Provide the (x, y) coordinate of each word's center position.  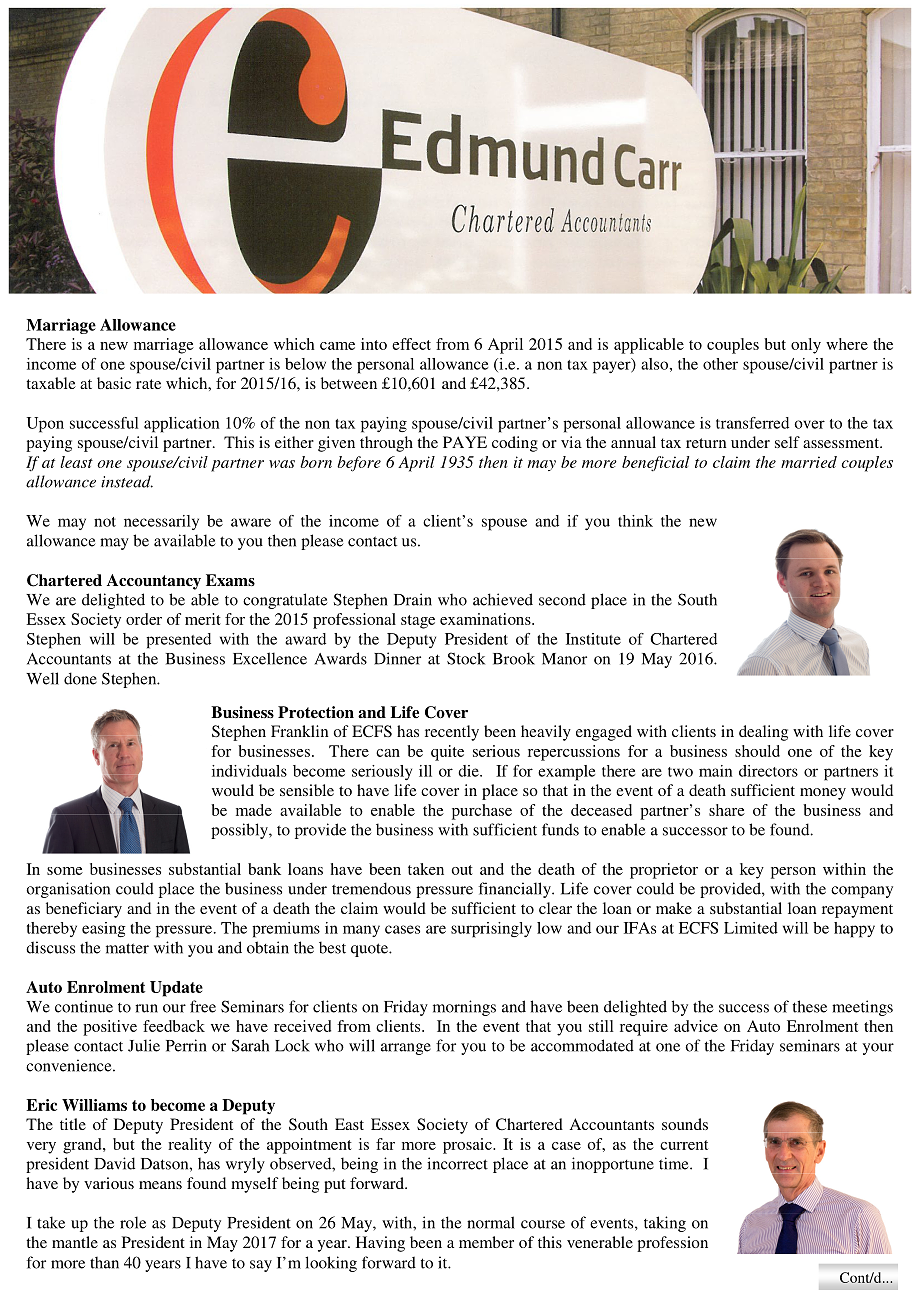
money (823, 794)
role (133, 1222)
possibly (240, 831)
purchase (482, 812)
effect (411, 344)
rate (148, 384)
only (806, 346)
